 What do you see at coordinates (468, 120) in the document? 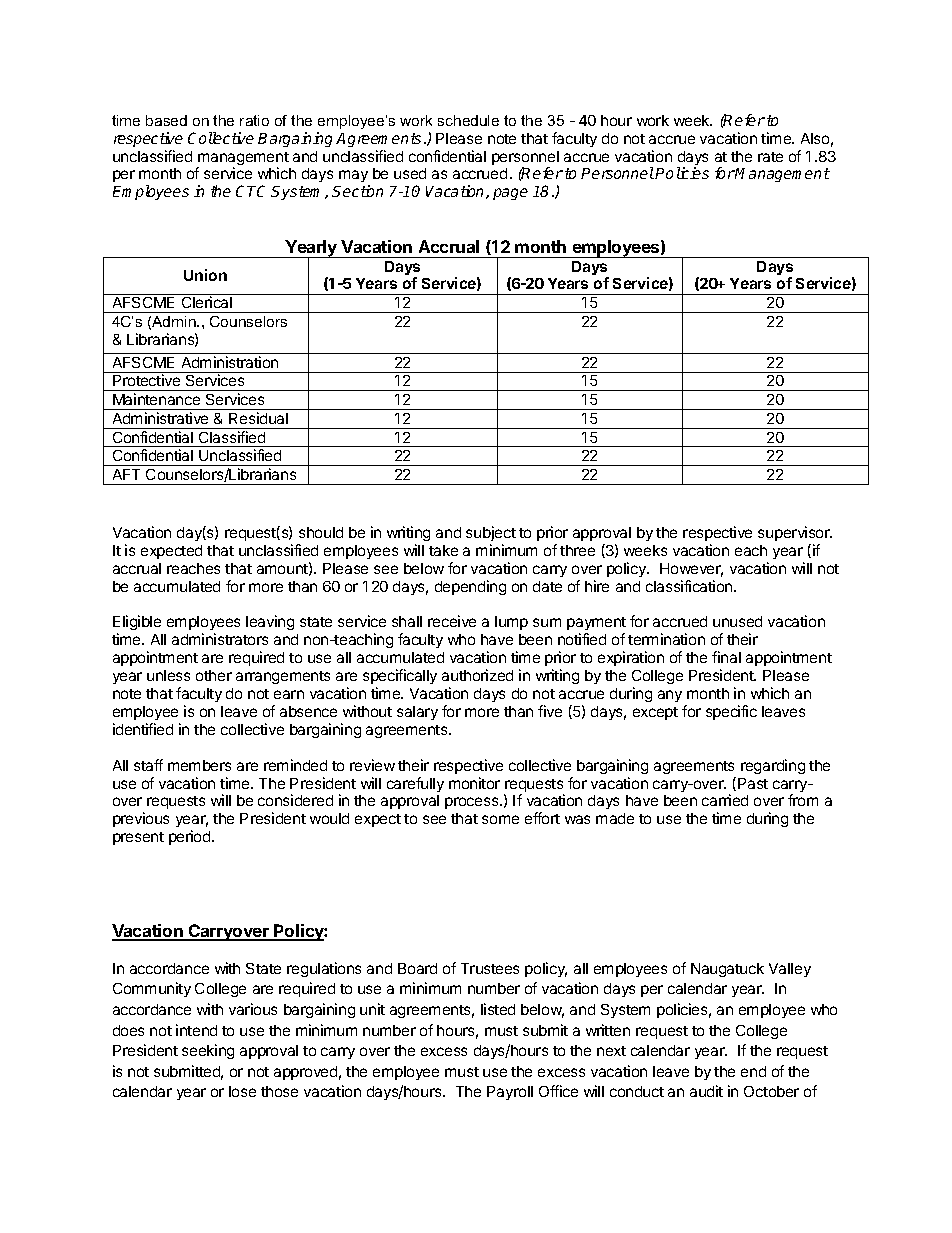
I see `schedule` at bounding box center [468, 120].
